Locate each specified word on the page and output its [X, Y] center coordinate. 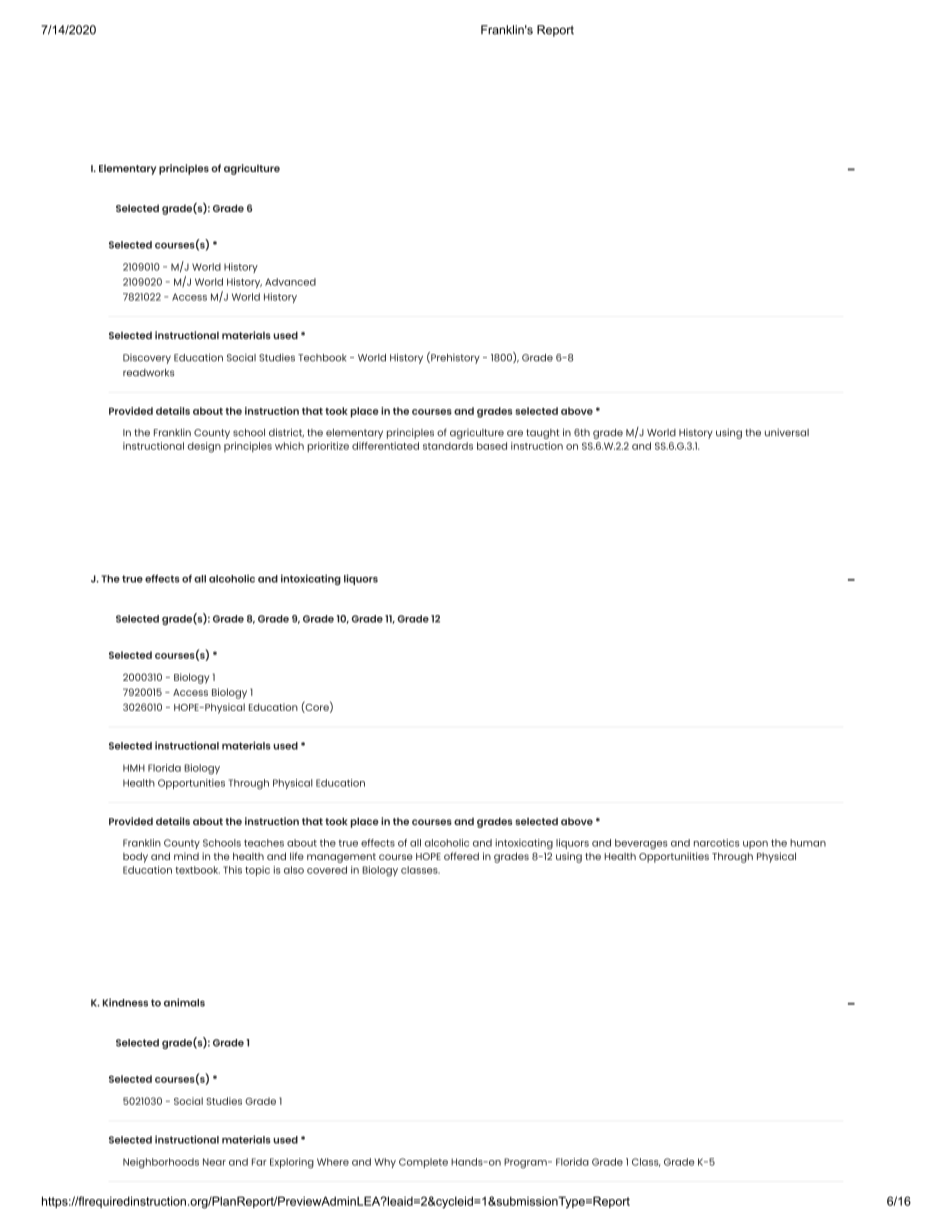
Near [214, 1162]
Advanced [290, 282]
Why [385, 1163]
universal [787, 432]
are [515, 433]
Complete [423, 1163]
